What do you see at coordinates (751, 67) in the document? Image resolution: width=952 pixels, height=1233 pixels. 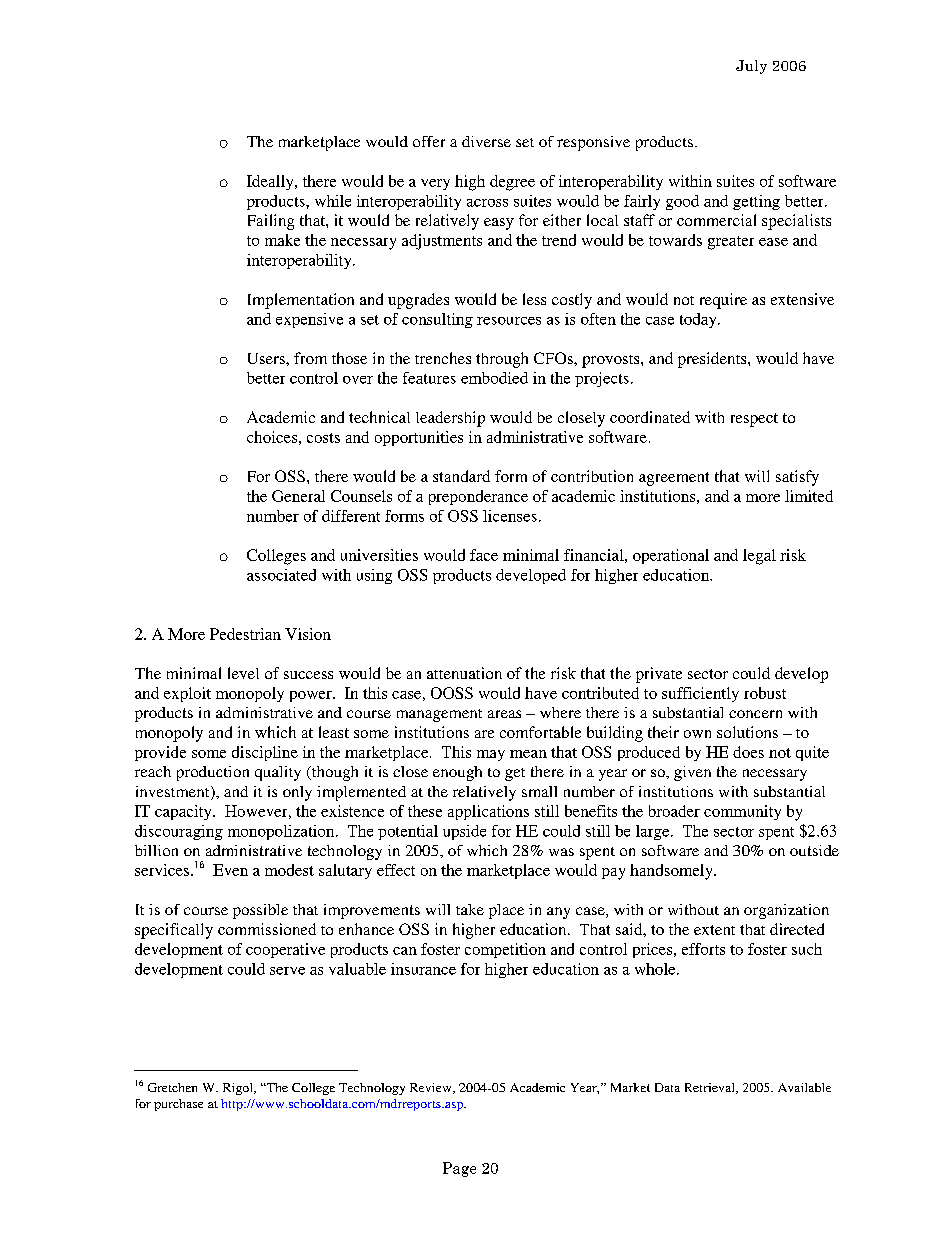 I see `July` at bounding box center [751, 67].
